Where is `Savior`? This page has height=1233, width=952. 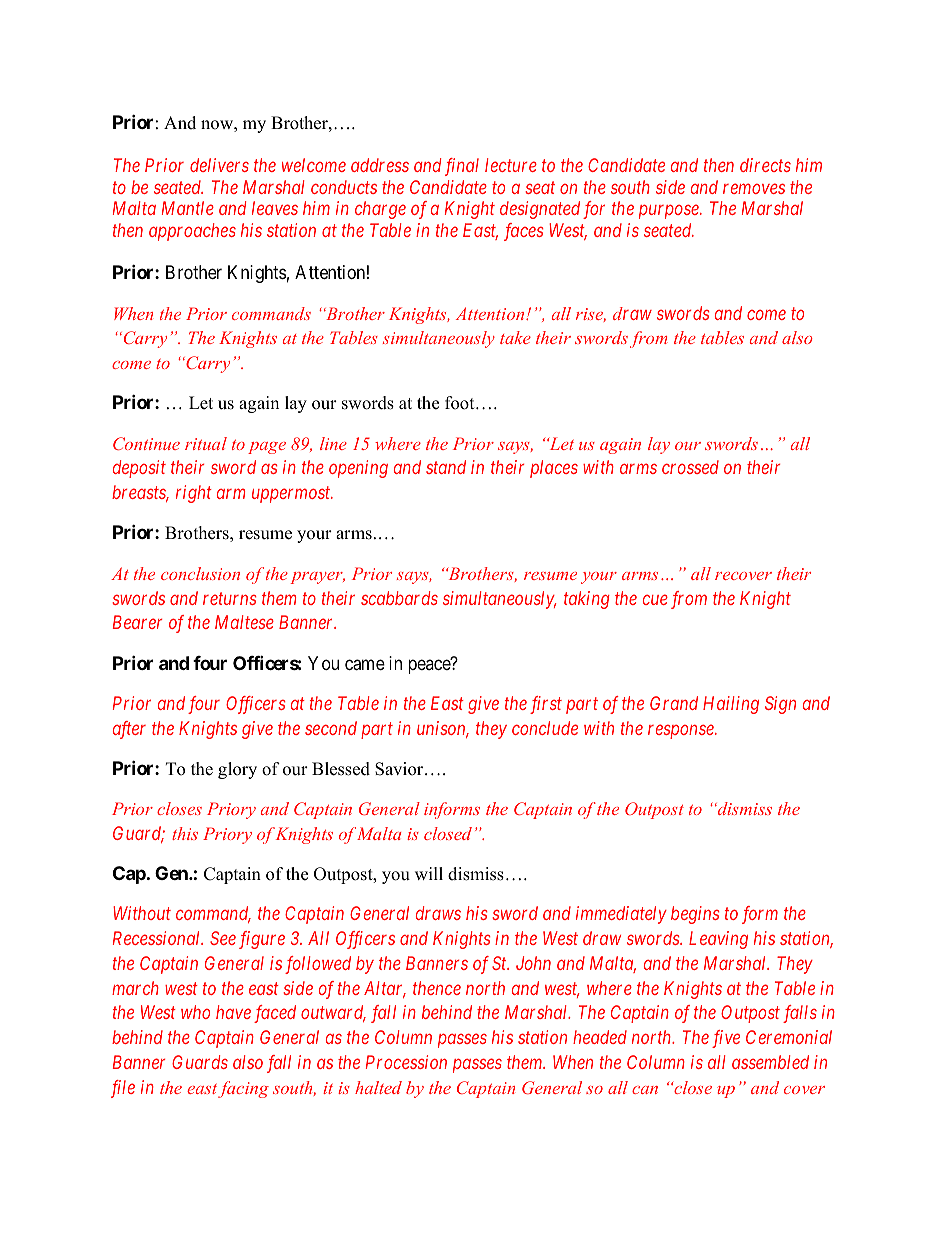 Savior is located at coordinates (400, 769).
